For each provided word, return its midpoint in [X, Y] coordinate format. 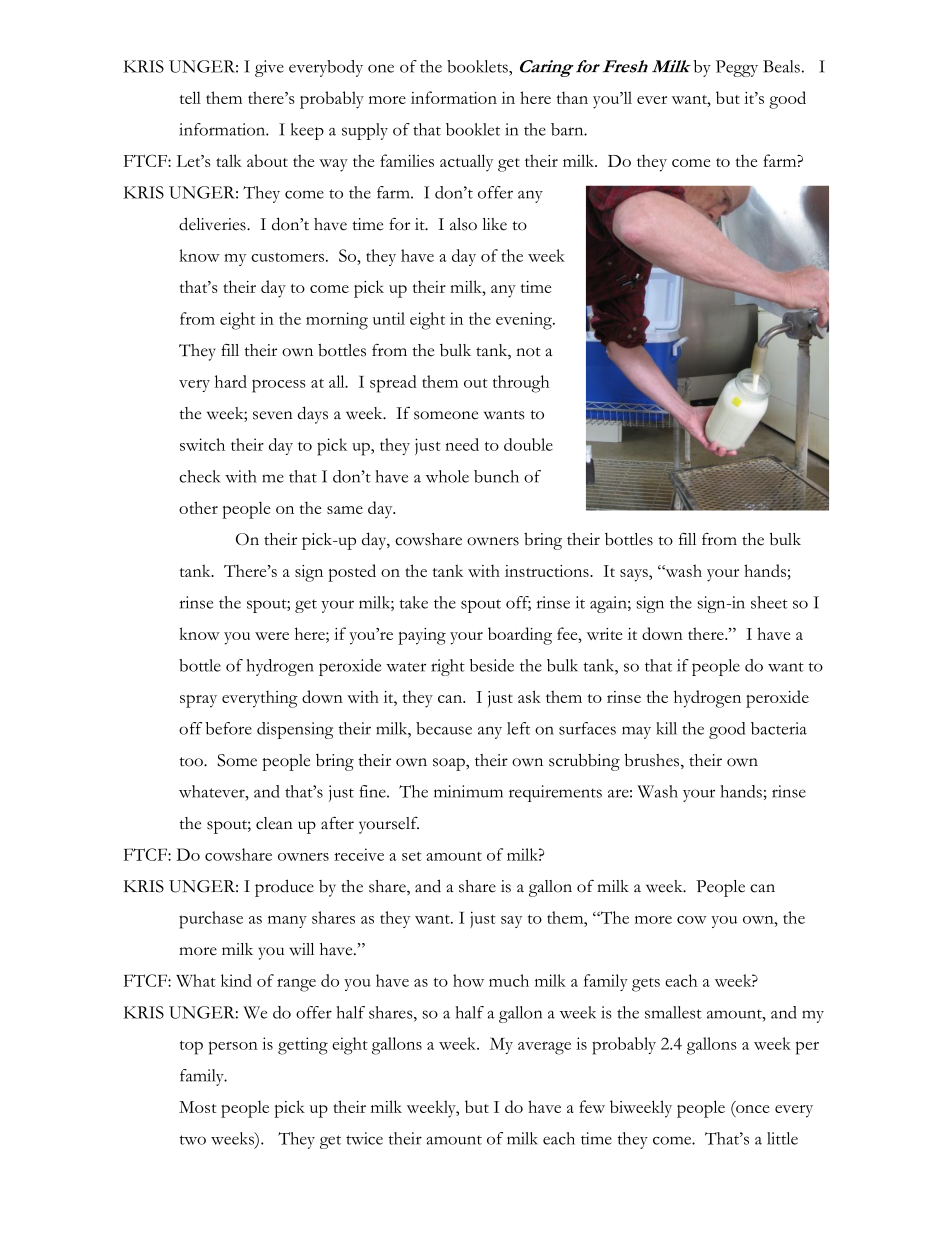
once [751, 1110]
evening [525, 321]
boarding [520, 636]
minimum [468, 791]
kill [666, 728]
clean [274, 823]
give [269, 68]
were [272, 636]
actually [466, 163]
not [528, 352]
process [279, 386]
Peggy [737, 68]
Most [197, 1107]
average [544, 1048]
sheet [769, 602]
